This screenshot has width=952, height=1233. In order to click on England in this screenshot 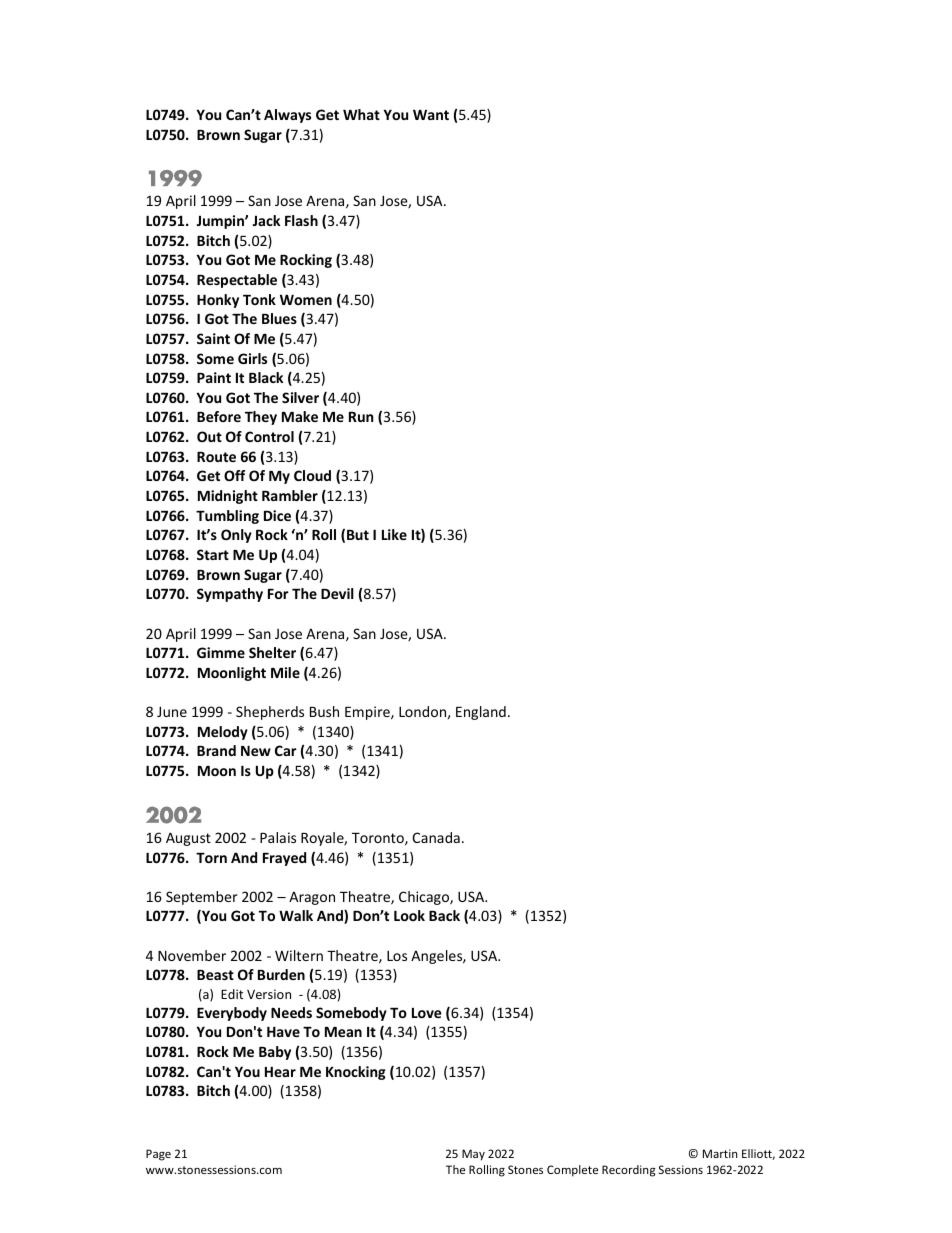, I will do `click(481, 713)`.
